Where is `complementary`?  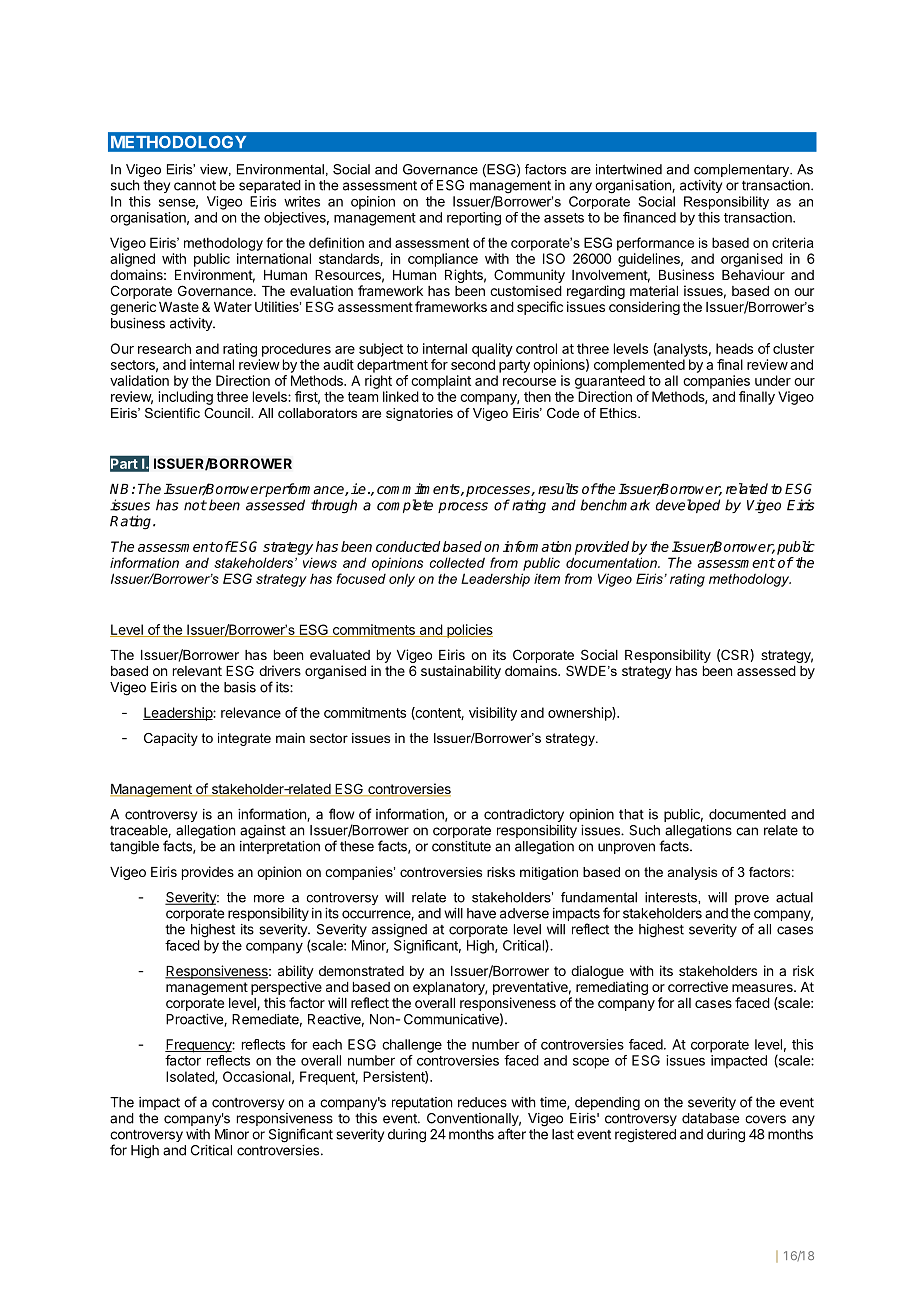
complementary is located at coordinates (743, 170).
